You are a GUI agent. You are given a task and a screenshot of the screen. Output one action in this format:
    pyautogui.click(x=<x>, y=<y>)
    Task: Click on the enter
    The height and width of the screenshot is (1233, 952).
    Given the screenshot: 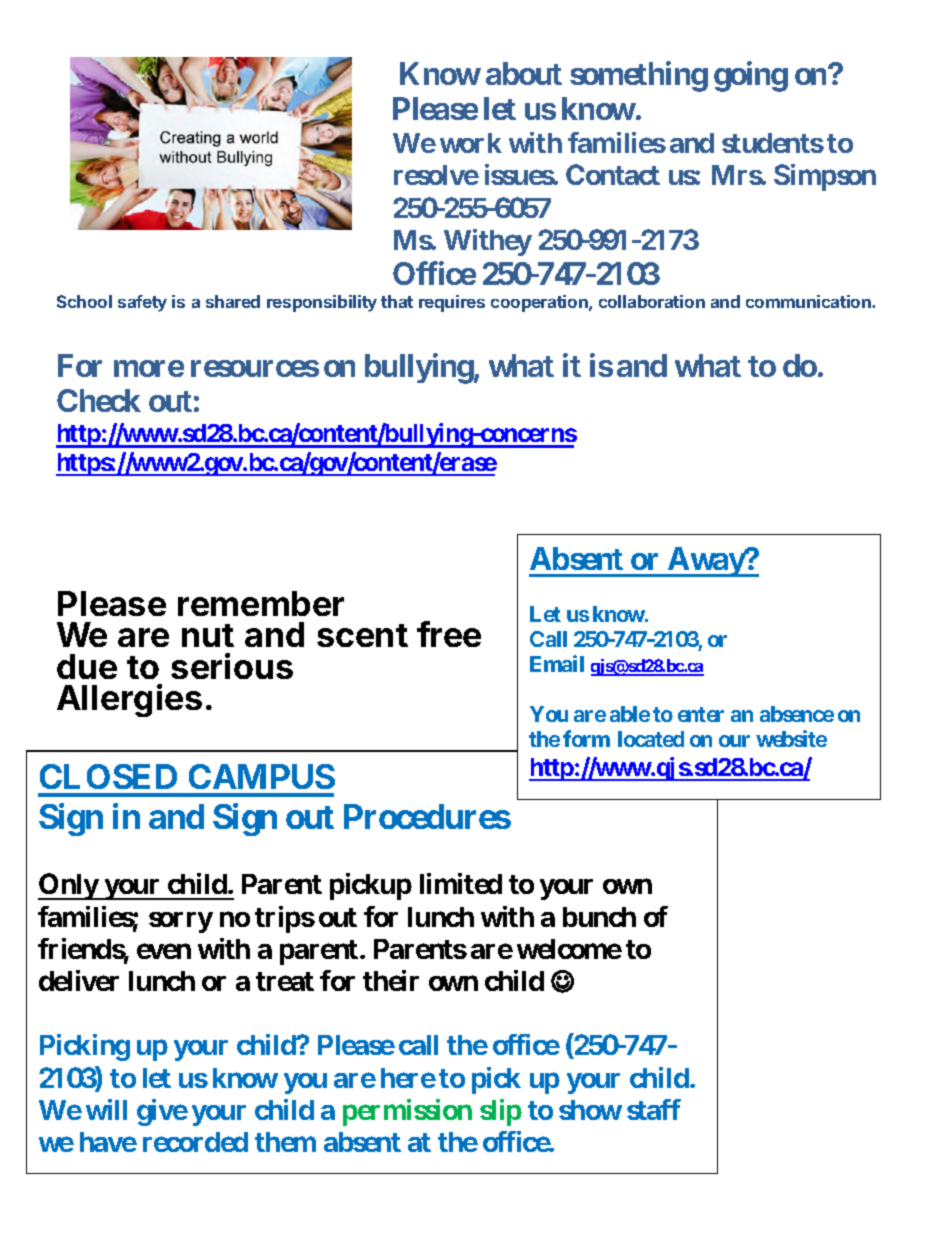 What is the action you would take?
    pyautogui.click(x=701, y=714)
